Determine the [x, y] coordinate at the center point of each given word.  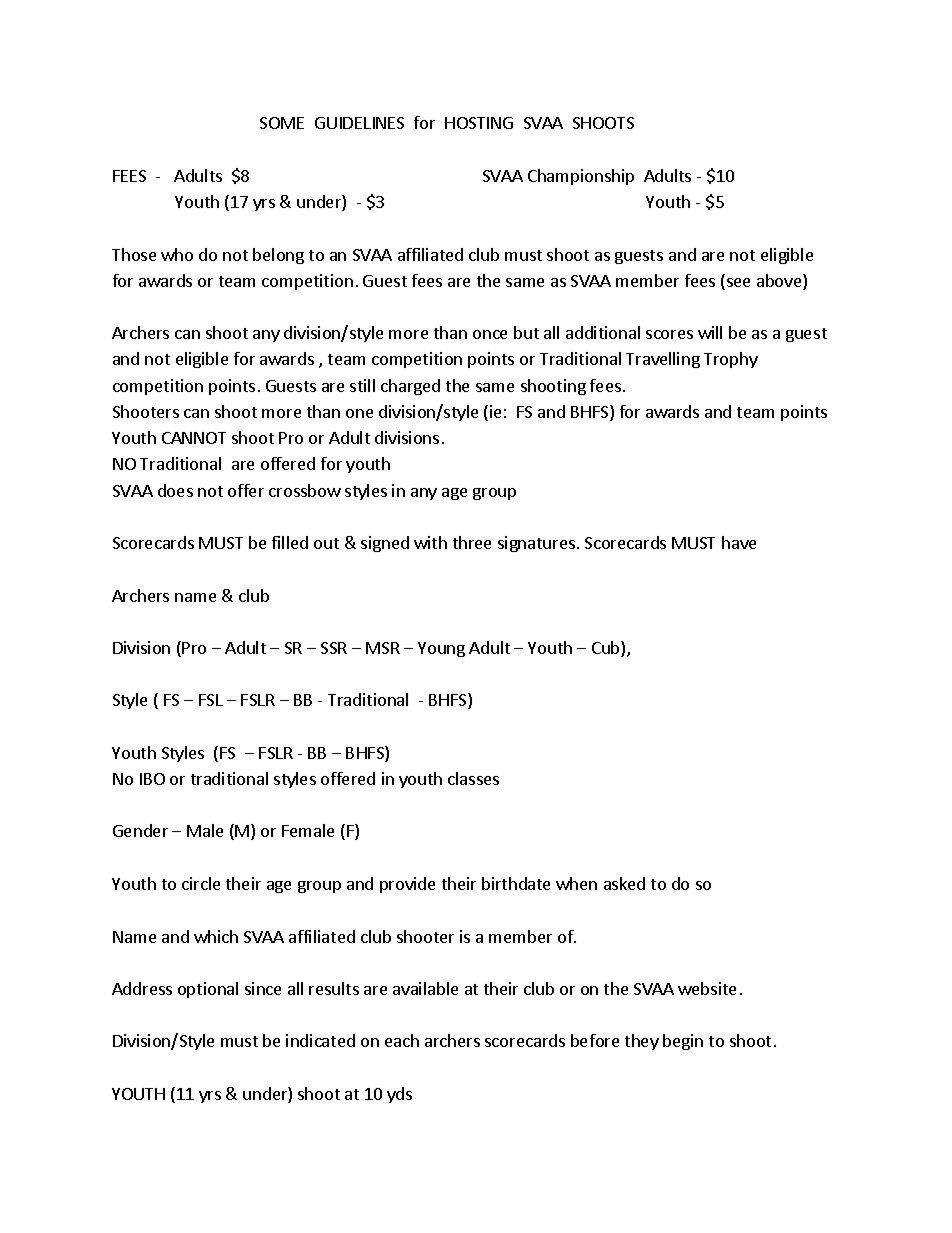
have [739, 542]
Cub [607, 649]
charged [410, 387]
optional [208, 990]
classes [473, 778]
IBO [152, 779]
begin [683, 1042]
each [402, 1040]
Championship [581, 177]
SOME [282, 123]
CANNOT [194, 438]
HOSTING [479, 123]
